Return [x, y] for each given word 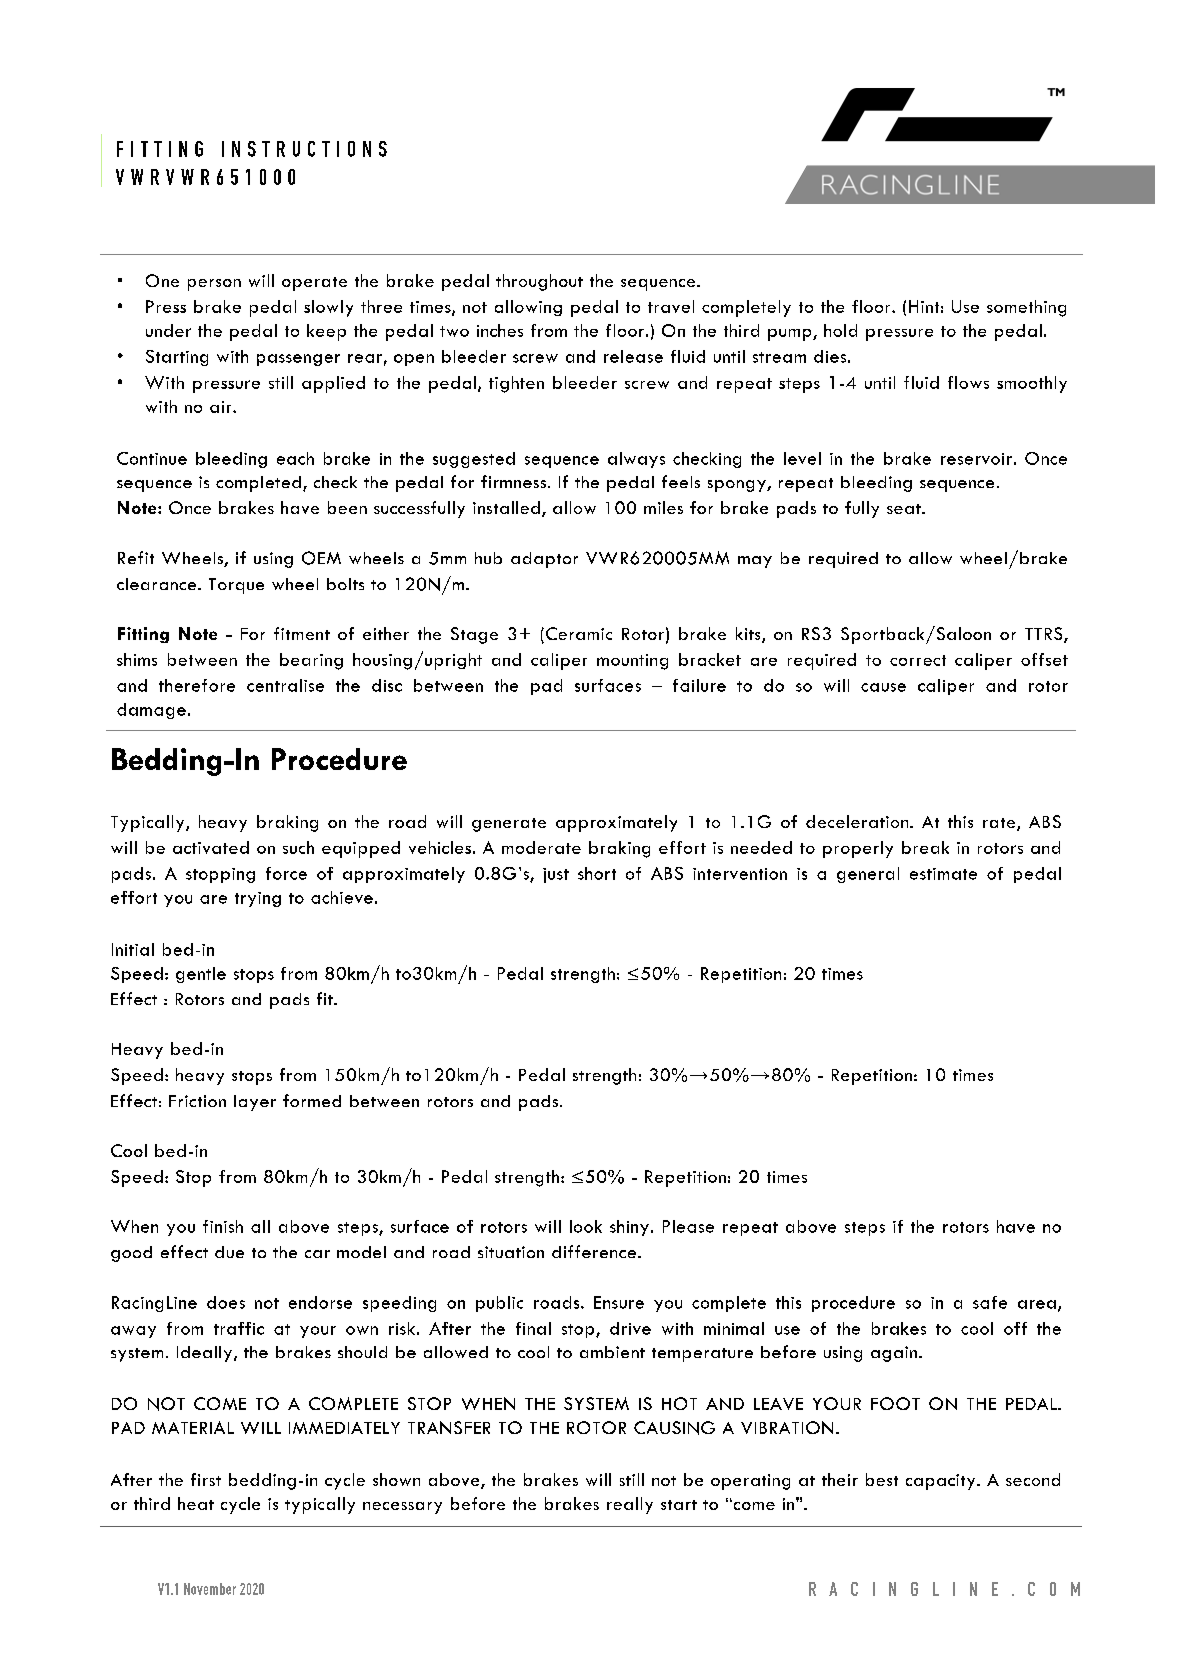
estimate [943, 874]
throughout [539, 282]
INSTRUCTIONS [304, 149]
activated [211, 847]
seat [905, 509]
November [210, 1589]
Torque [236, 586]
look [586, 1226]
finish [223, 1226]
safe [990, 1302]
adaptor [544, 560]
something [1026, 308]
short [597, 873]
